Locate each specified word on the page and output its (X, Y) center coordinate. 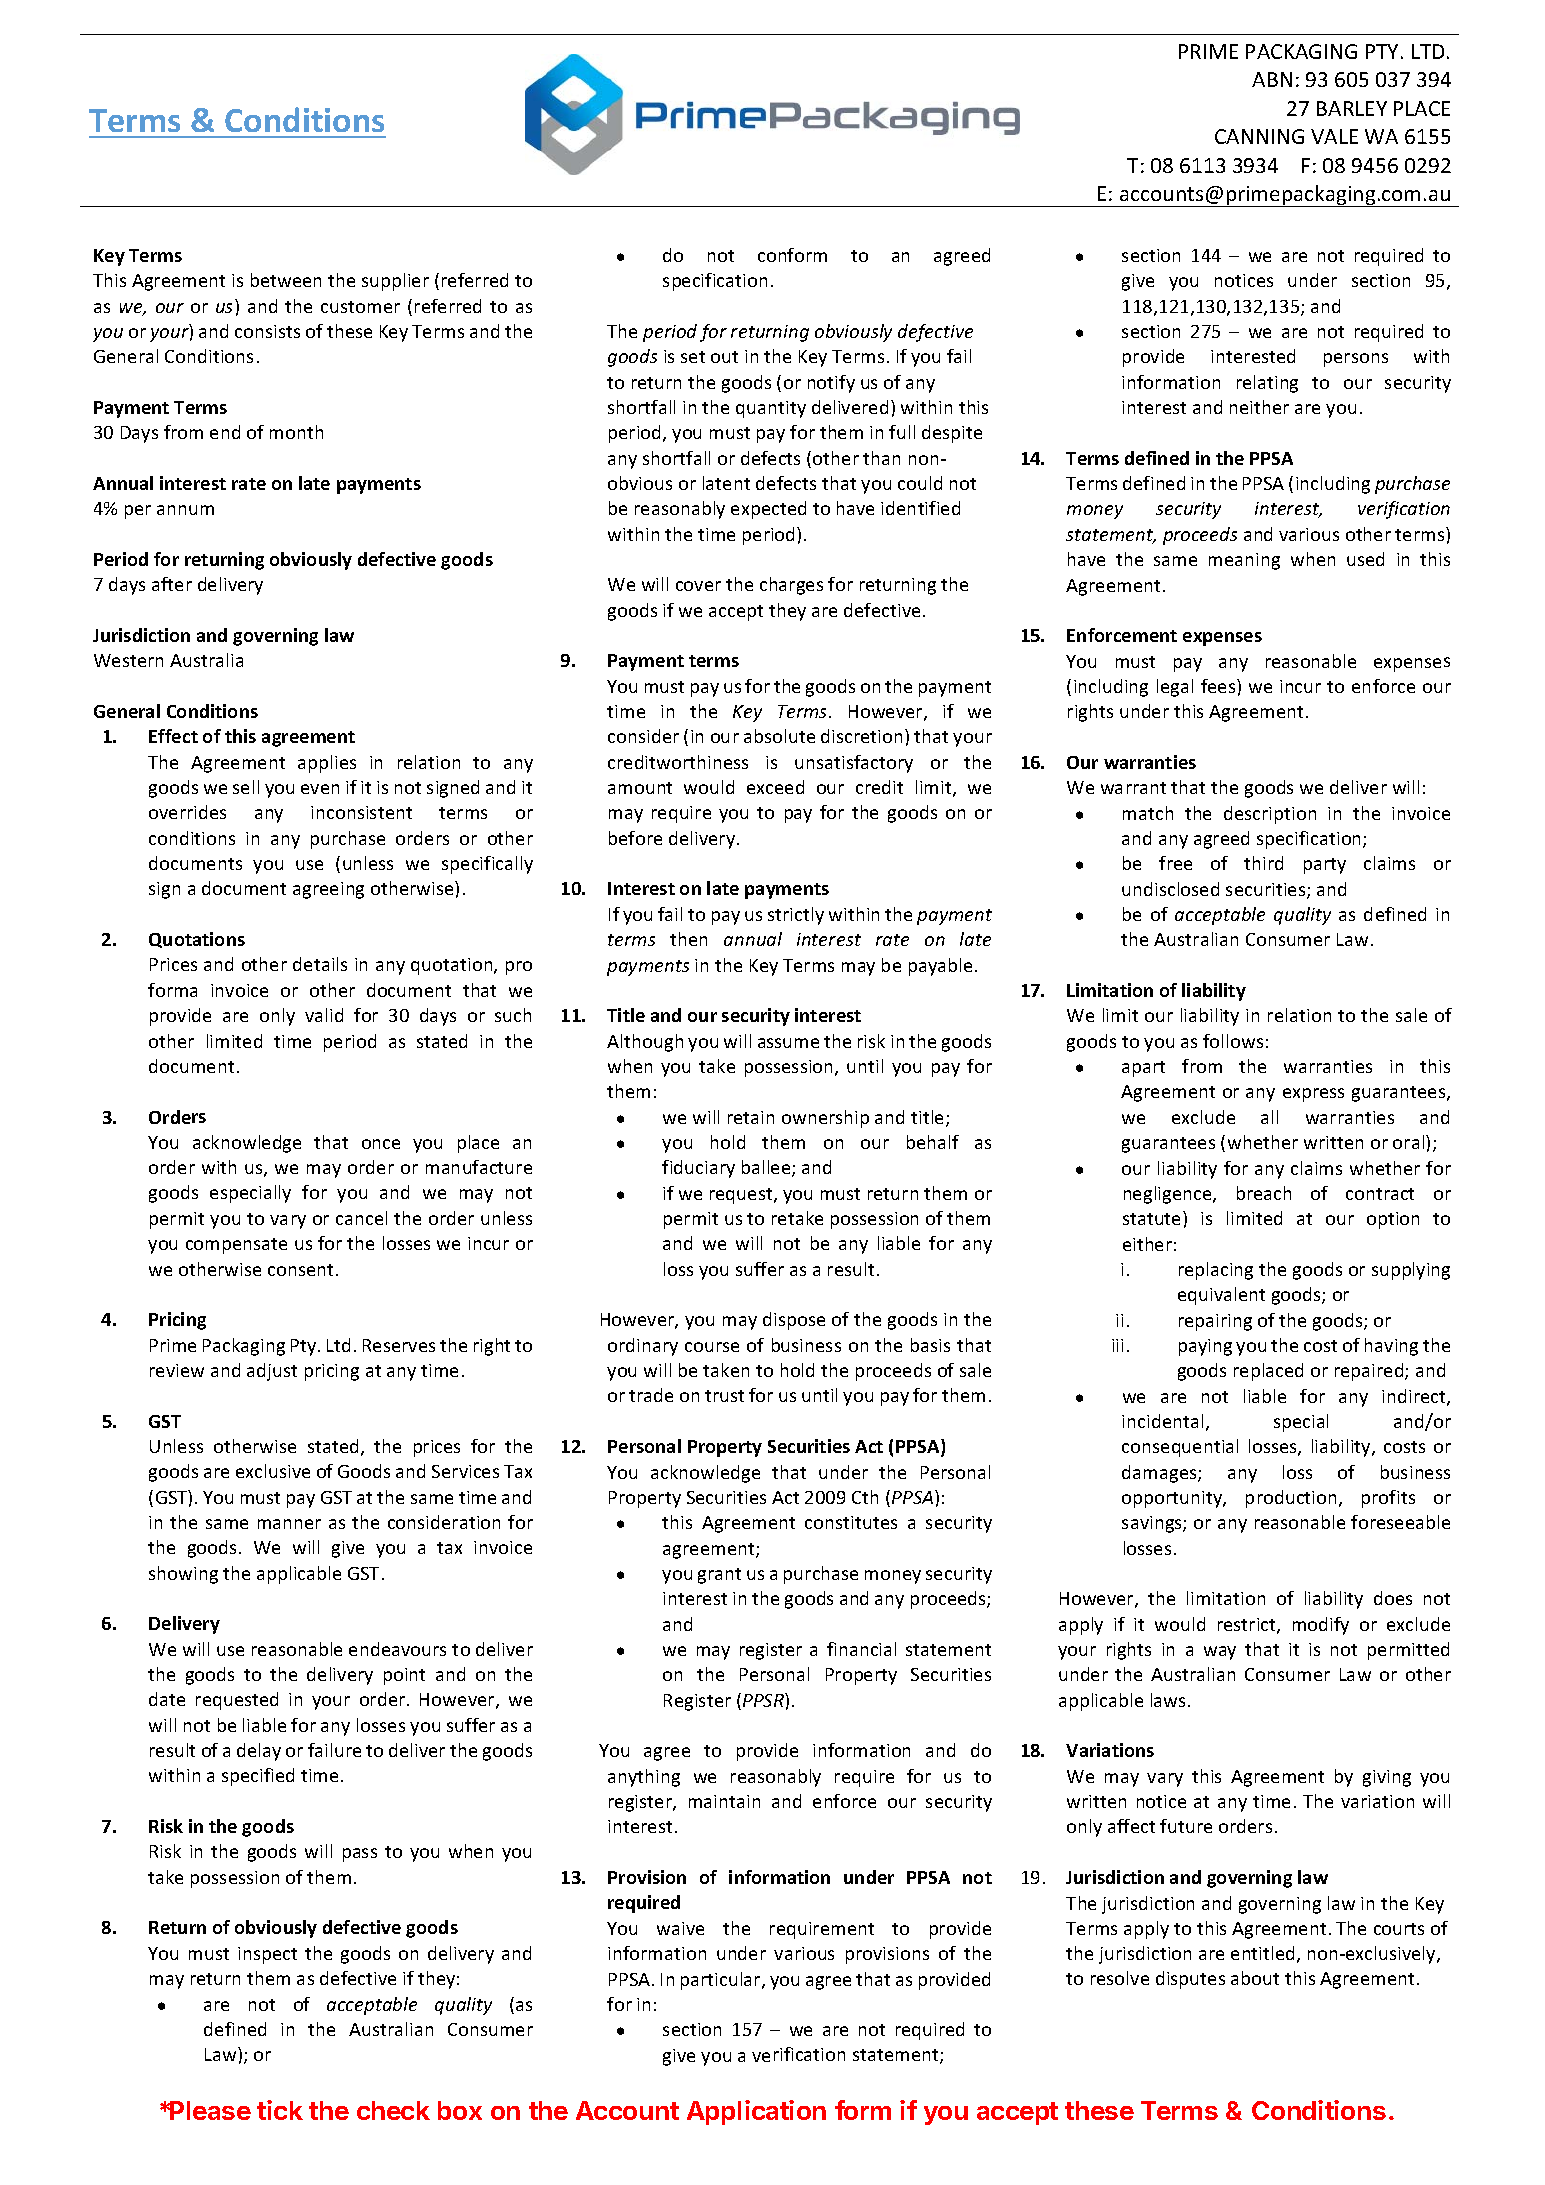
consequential (1180, 1448)
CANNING (1259, 136)
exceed (775, 787)
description (1270, 815)
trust (724, 1396)
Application (756, 2112)
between (286, 280)
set (693, 357)
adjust (272, 1372)
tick (280, 2110)
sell (246, 787)
